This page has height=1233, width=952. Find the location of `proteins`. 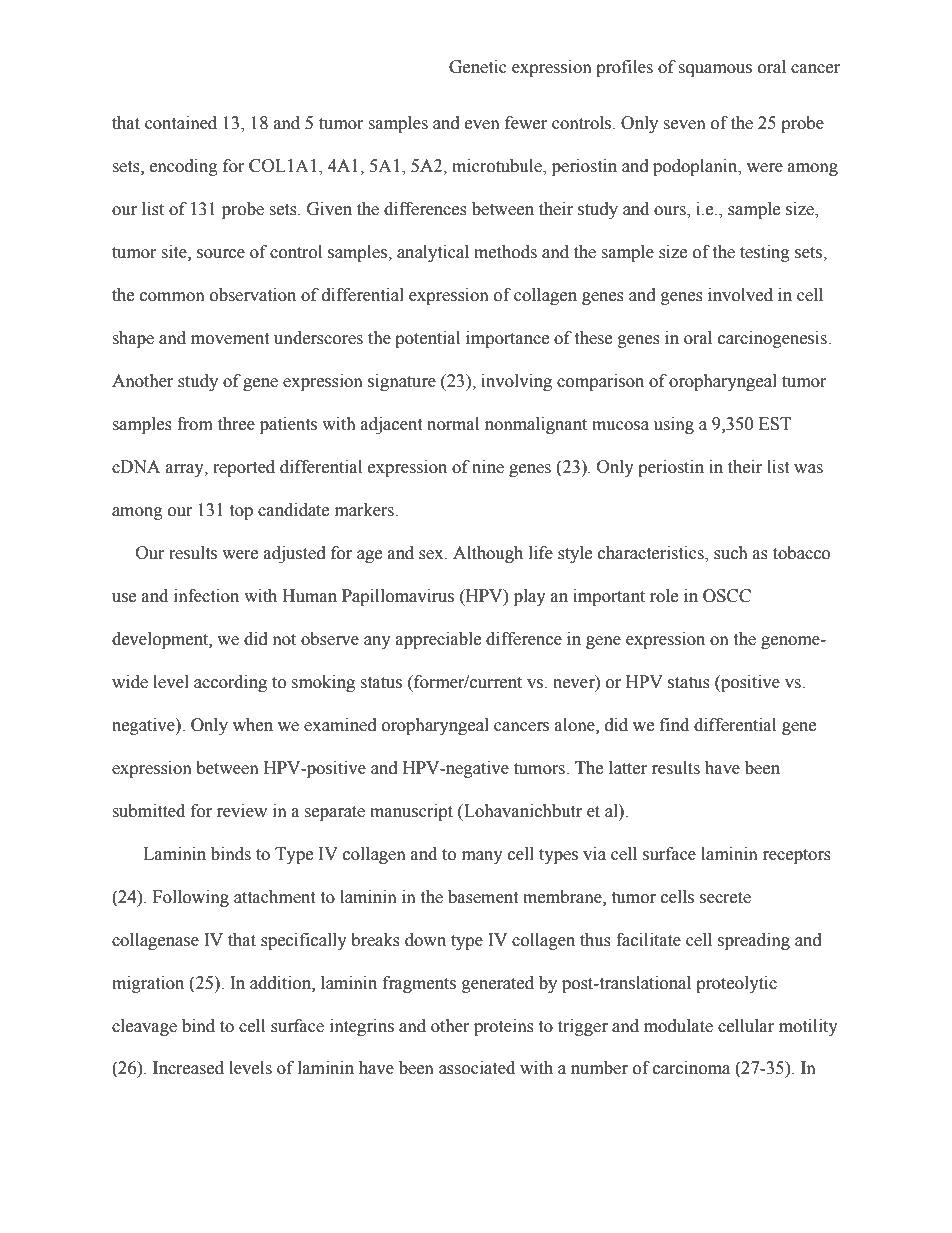

proteins is located at coordinates (504, 1027).
